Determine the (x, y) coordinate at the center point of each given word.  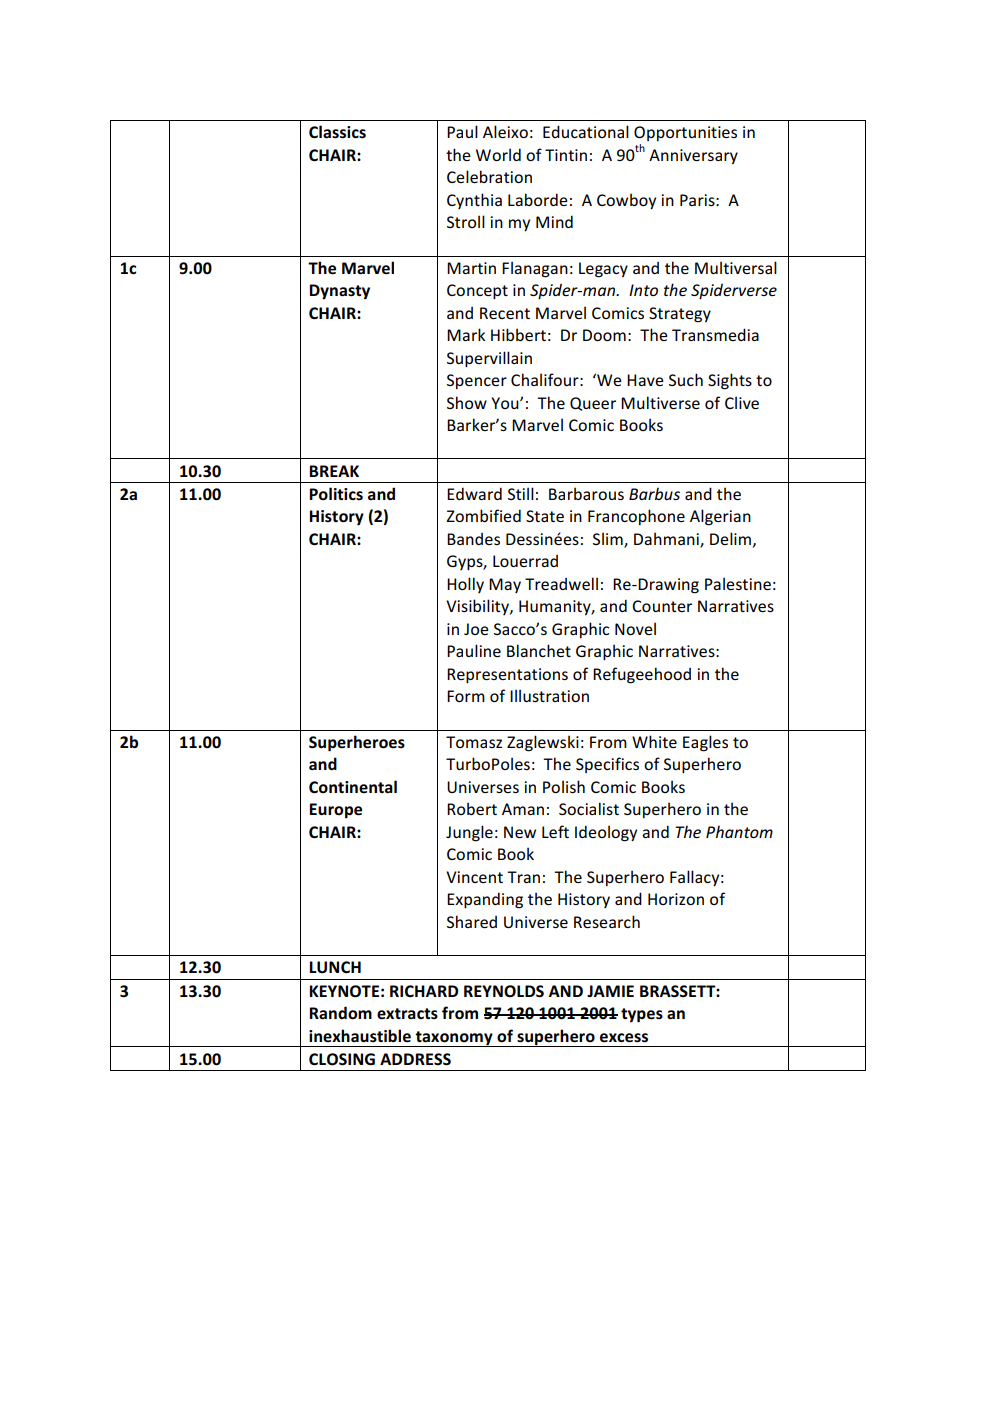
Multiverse (660, 402)
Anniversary (693, 156)
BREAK (334, 471)
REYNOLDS (504, 991)
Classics (337, 132)
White (654, 741)
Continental (353, 787)
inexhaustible (360, 1036)
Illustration (549, 695)
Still (521, 493)
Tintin (566, 155)
